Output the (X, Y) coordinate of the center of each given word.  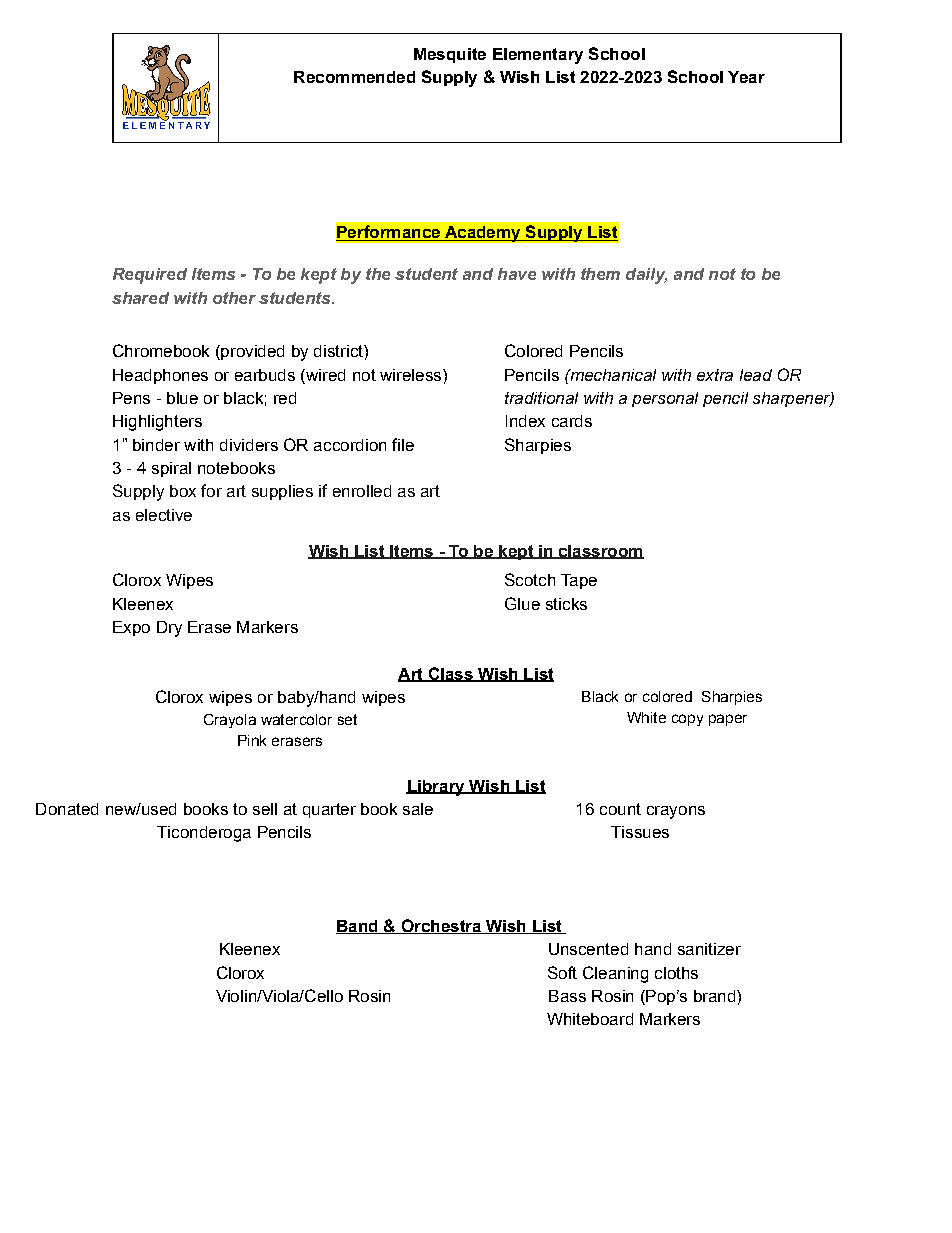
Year (746, 77)
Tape (579, 581)
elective (164, 515)
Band (358, 927)
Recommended (354, 77)
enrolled (362, 491)
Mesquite (450, 55)
